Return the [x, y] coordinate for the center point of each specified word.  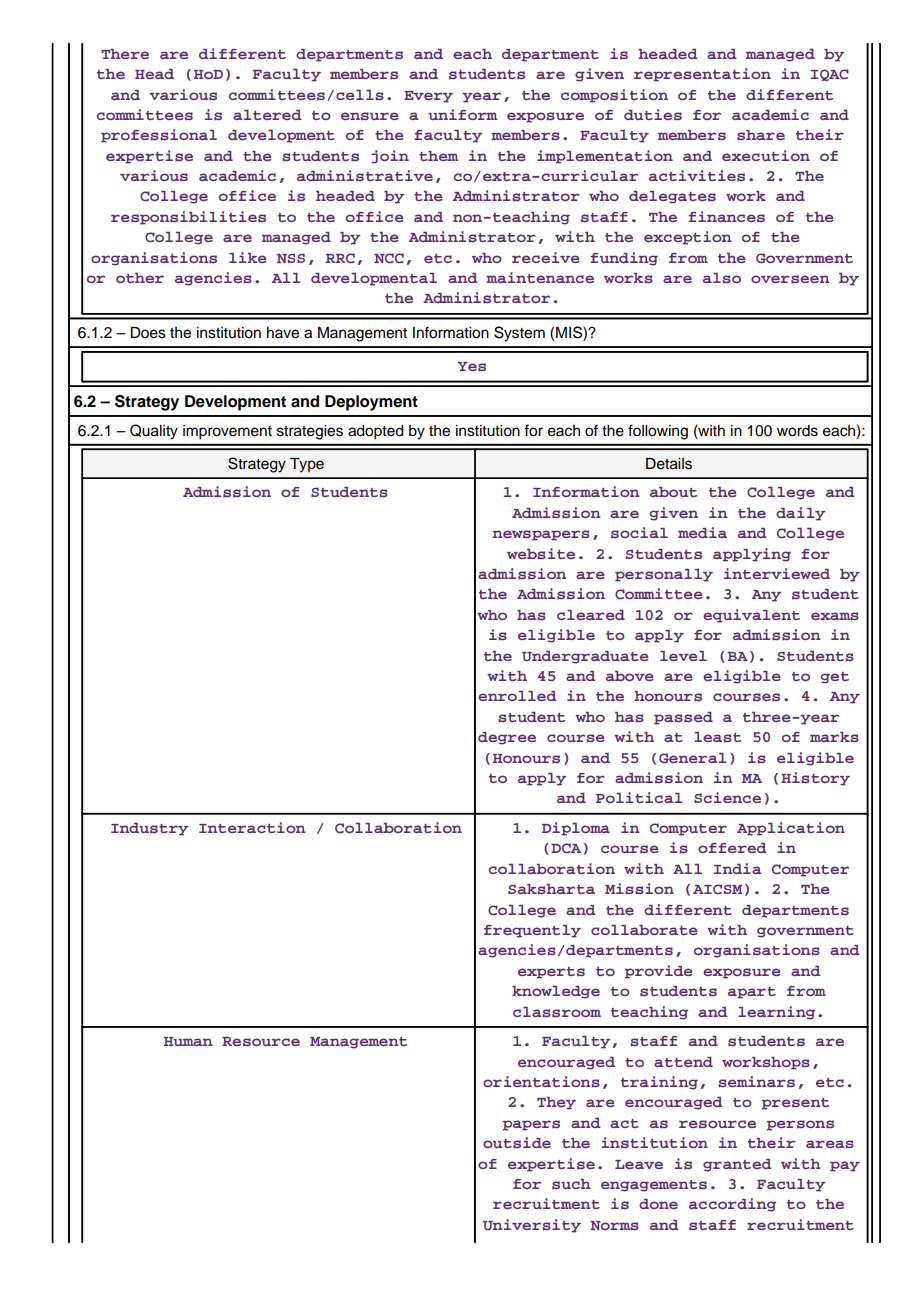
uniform [462, 114]
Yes [472, 367]
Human [188, 1041]
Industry [149, 829]
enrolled [517, 696]
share [761, 135]
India [738, 868]
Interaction [252, 827]
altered [267, 115]
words [797, 431]
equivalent [751, 616]
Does [148, 333]
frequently [532, 931]
